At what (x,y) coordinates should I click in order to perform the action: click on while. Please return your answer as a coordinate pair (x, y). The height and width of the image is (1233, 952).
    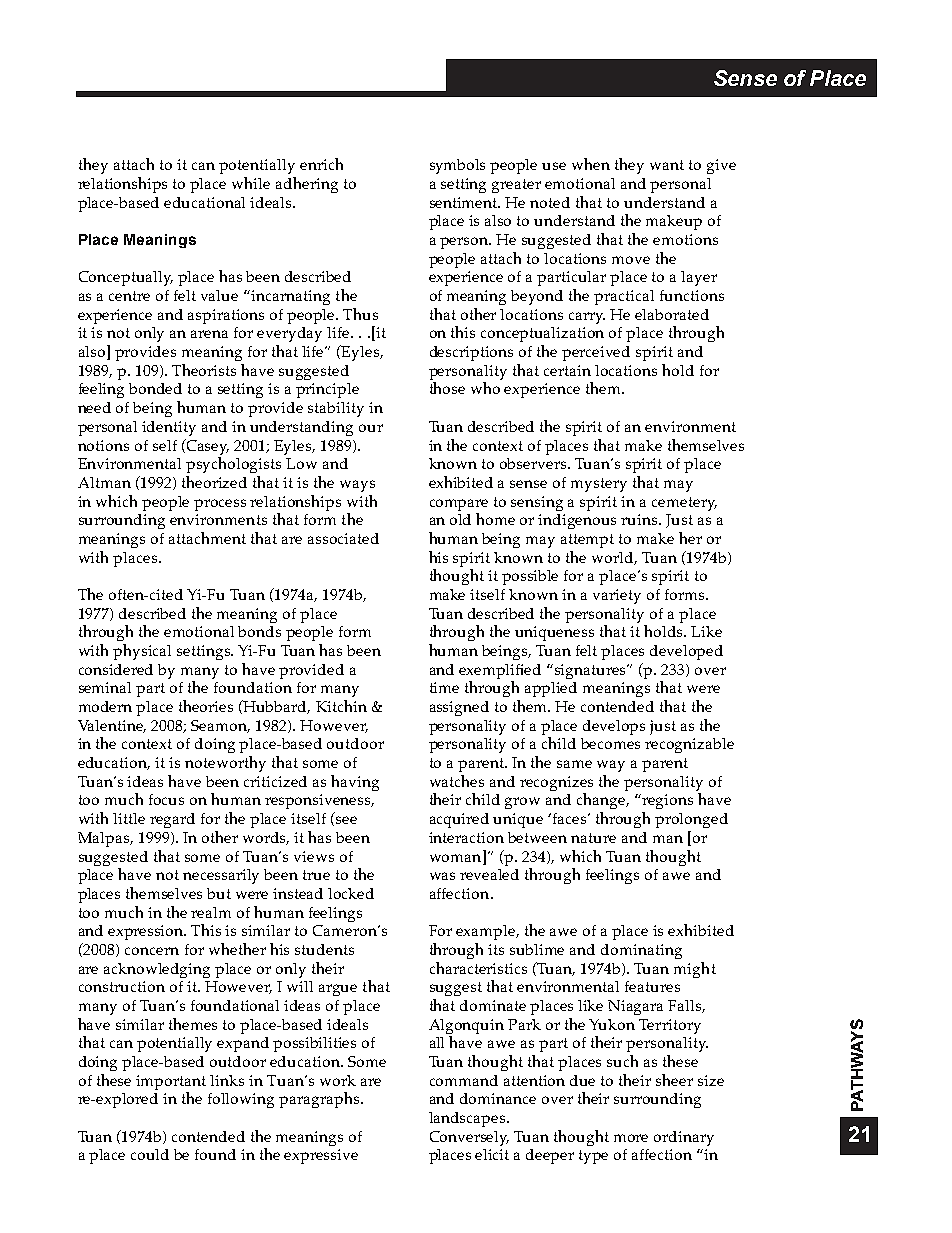
    Looking at the image, I should click on (251, 183).
